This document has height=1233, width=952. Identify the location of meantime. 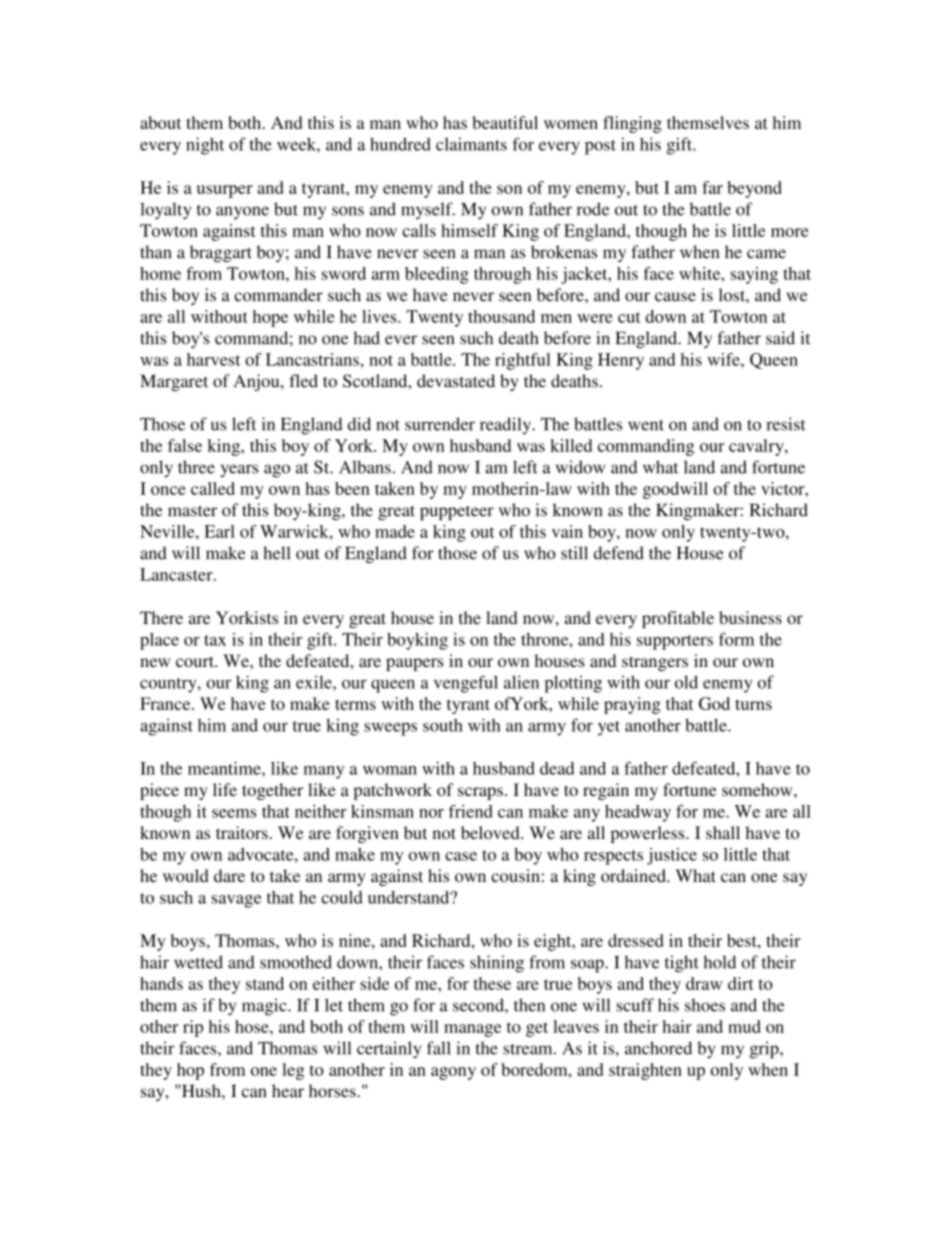
(225, 768).
